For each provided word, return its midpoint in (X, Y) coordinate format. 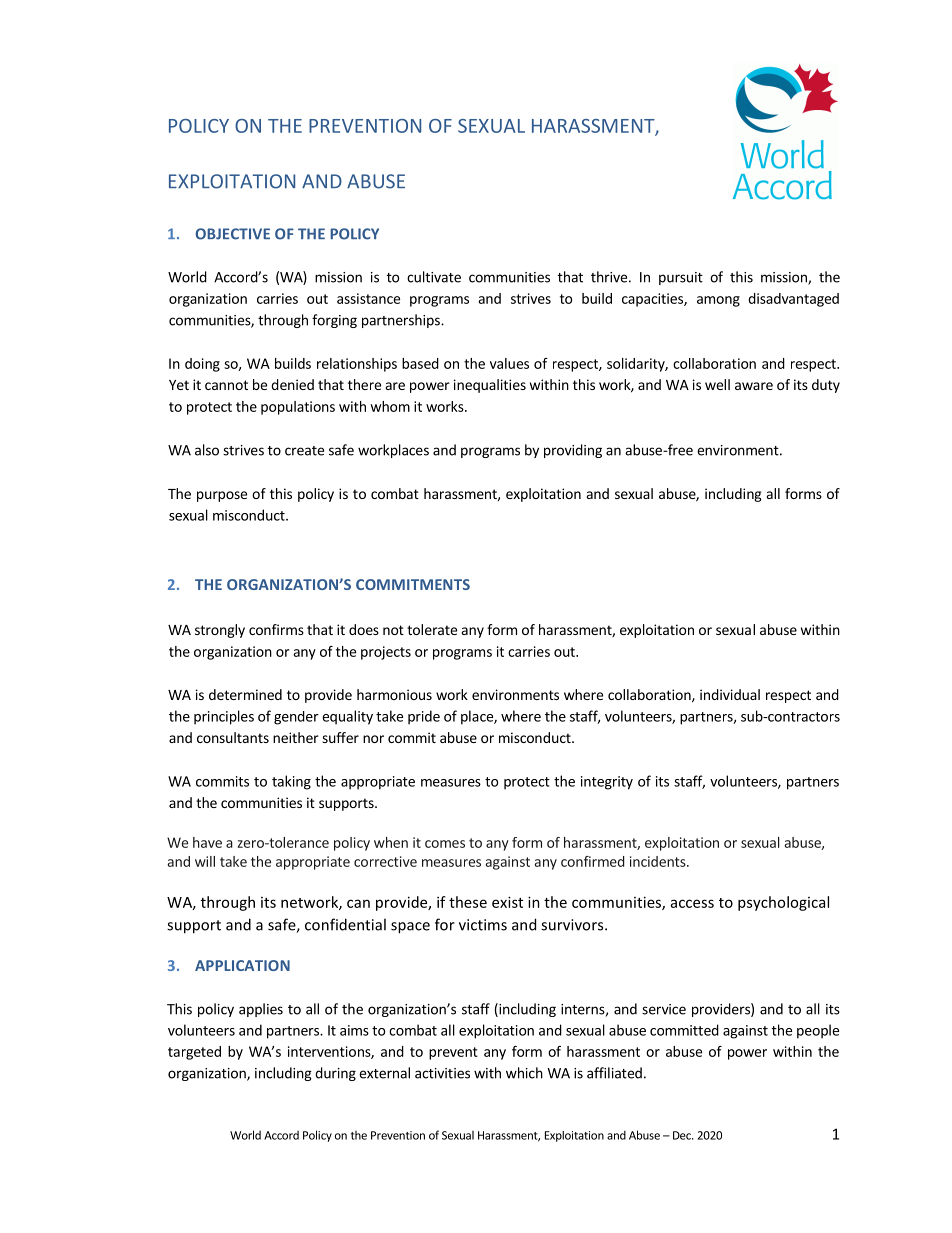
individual (730, 694)
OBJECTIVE (233, 234)
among (718, 301)
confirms (276, 629)
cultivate (434, 277)
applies (261, 1010)
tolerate (432, 629)
